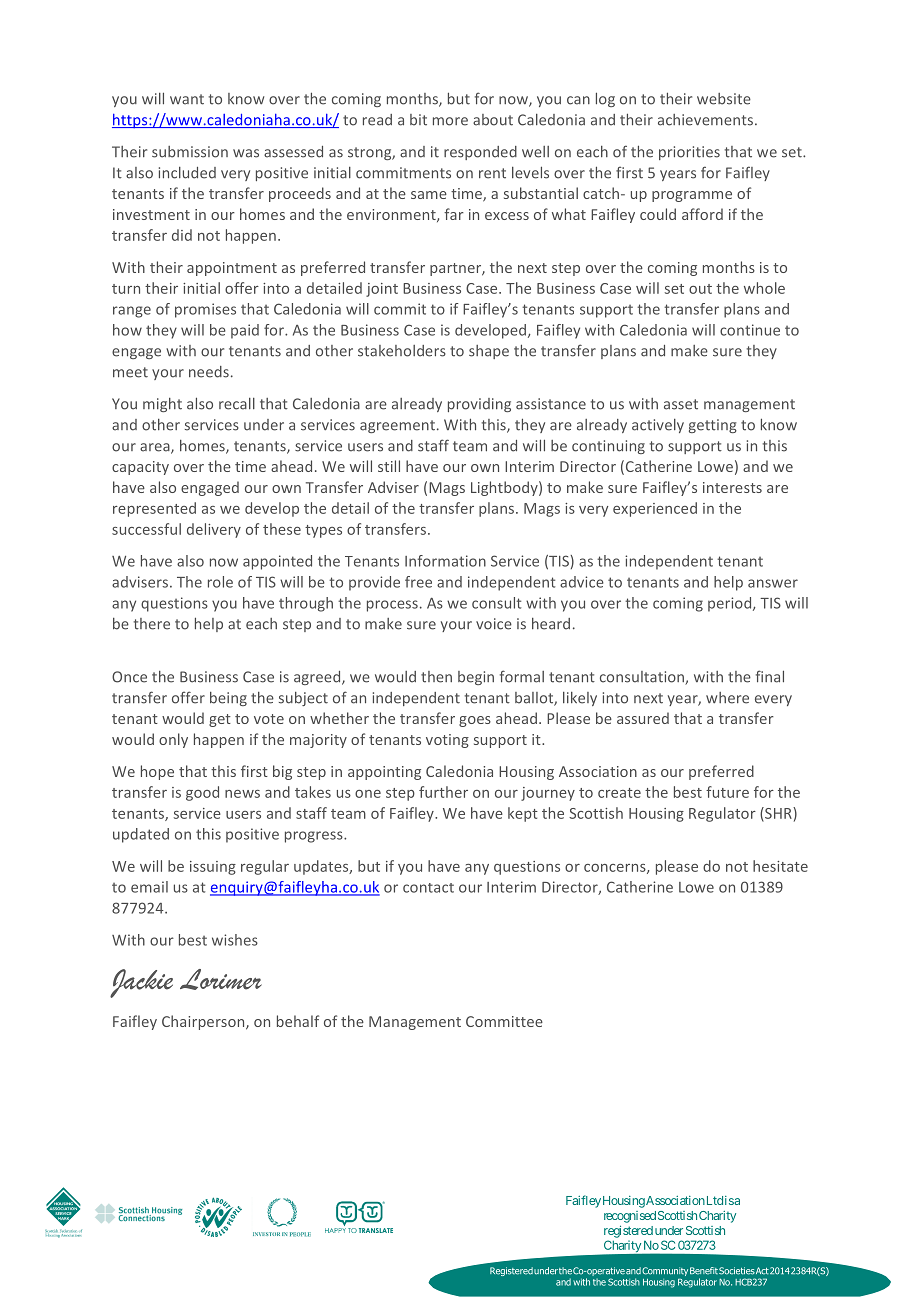  Describe the element at coordinates (450, 121) in the screenshot. I see `more` at that location.
